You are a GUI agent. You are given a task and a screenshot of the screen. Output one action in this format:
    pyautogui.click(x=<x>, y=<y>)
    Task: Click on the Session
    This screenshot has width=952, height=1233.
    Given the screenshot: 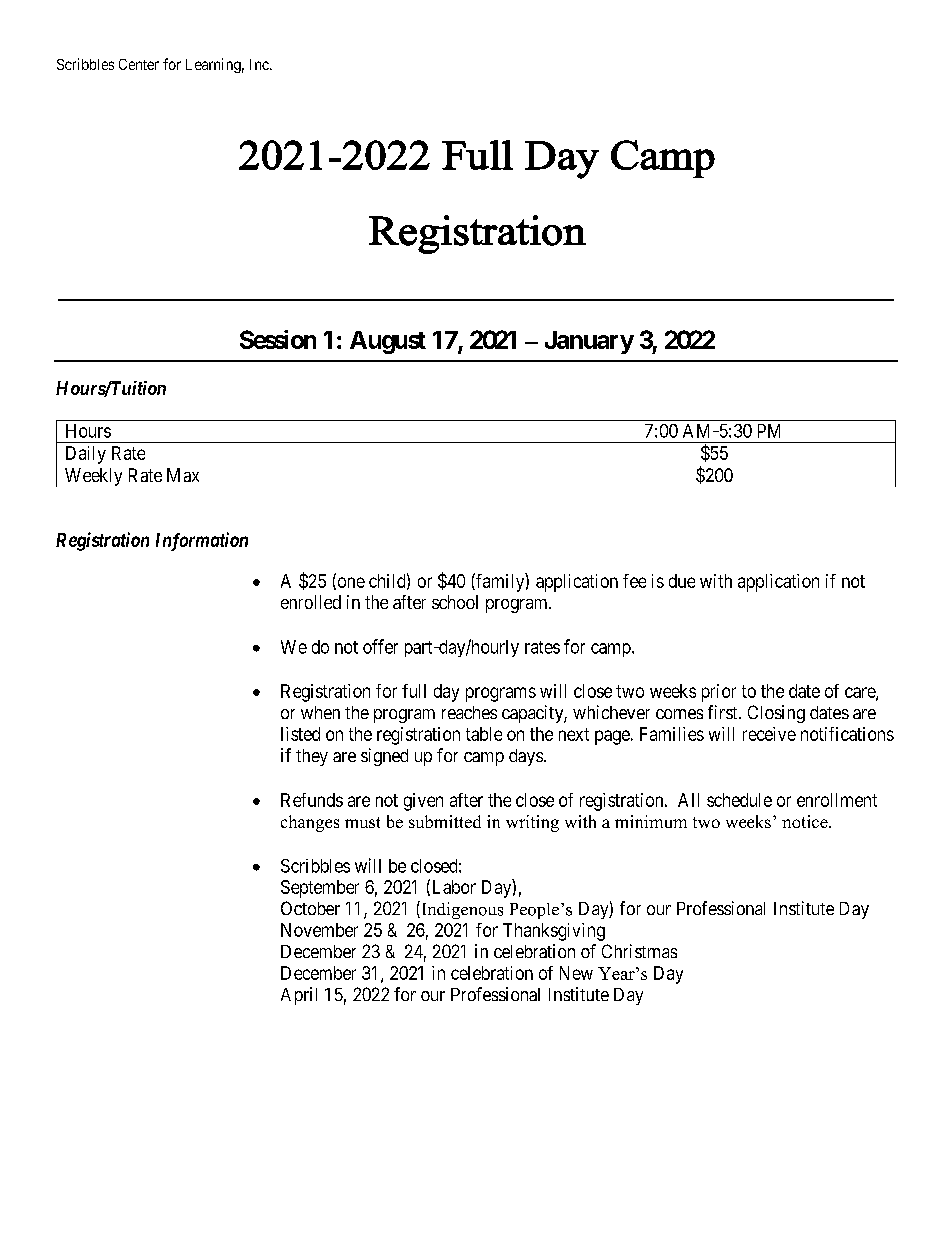 What is the action you would take?
    pyautogui.click(x=278, y=339)
